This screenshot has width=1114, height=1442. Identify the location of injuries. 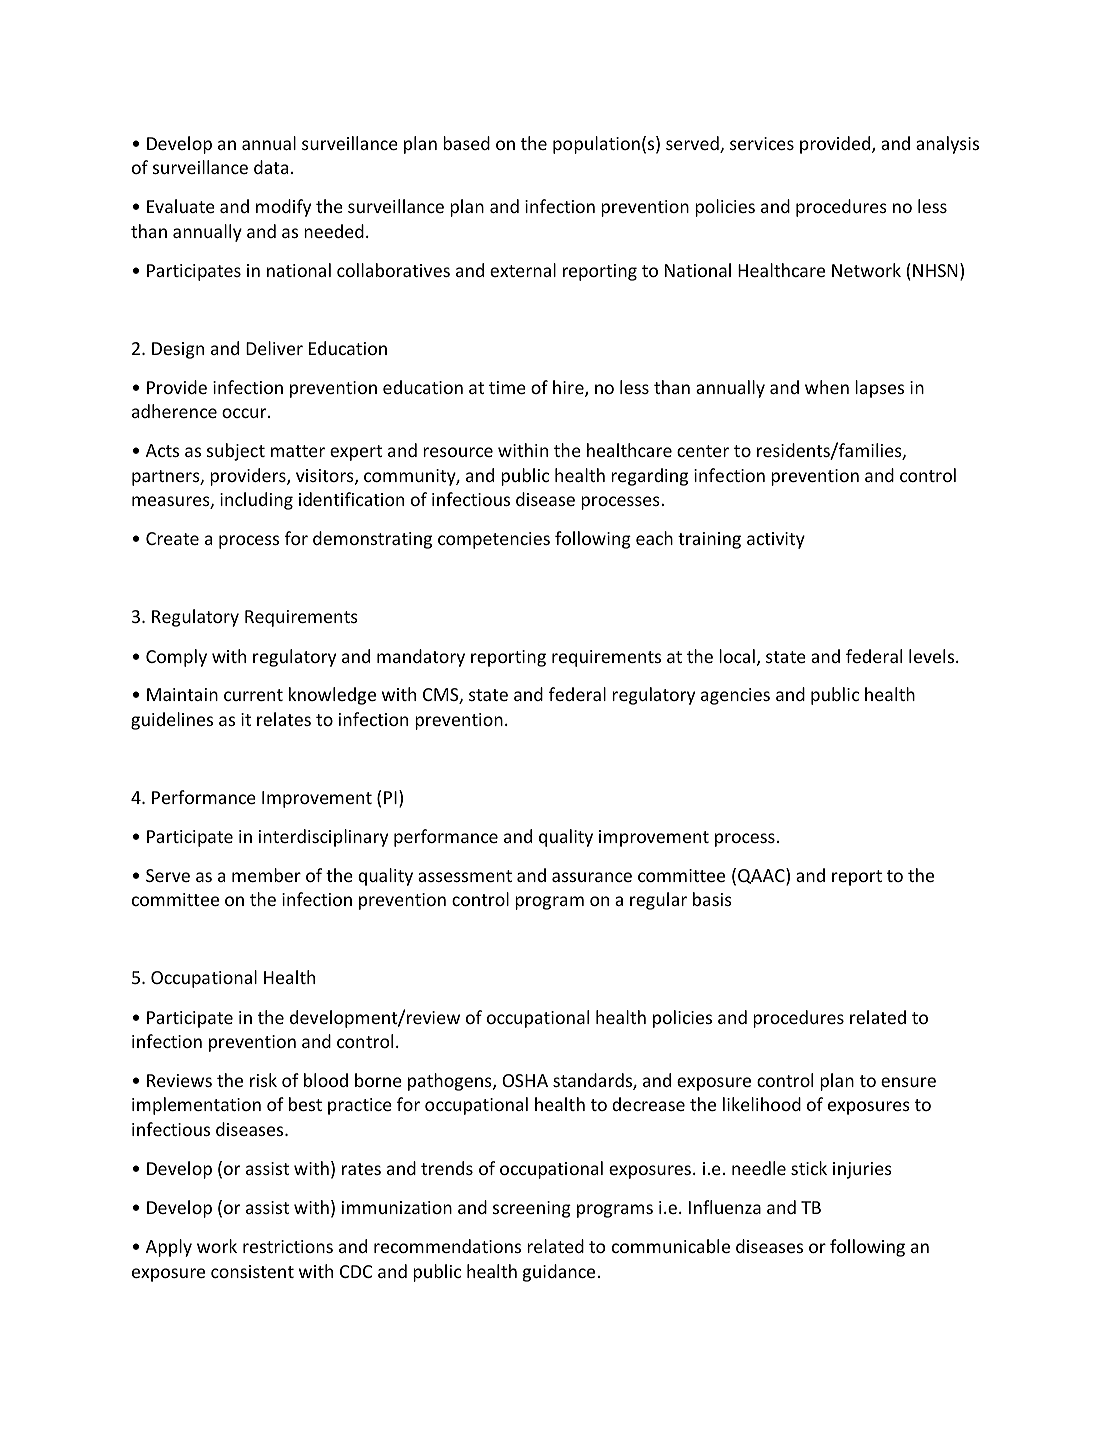
(862, 1170).
